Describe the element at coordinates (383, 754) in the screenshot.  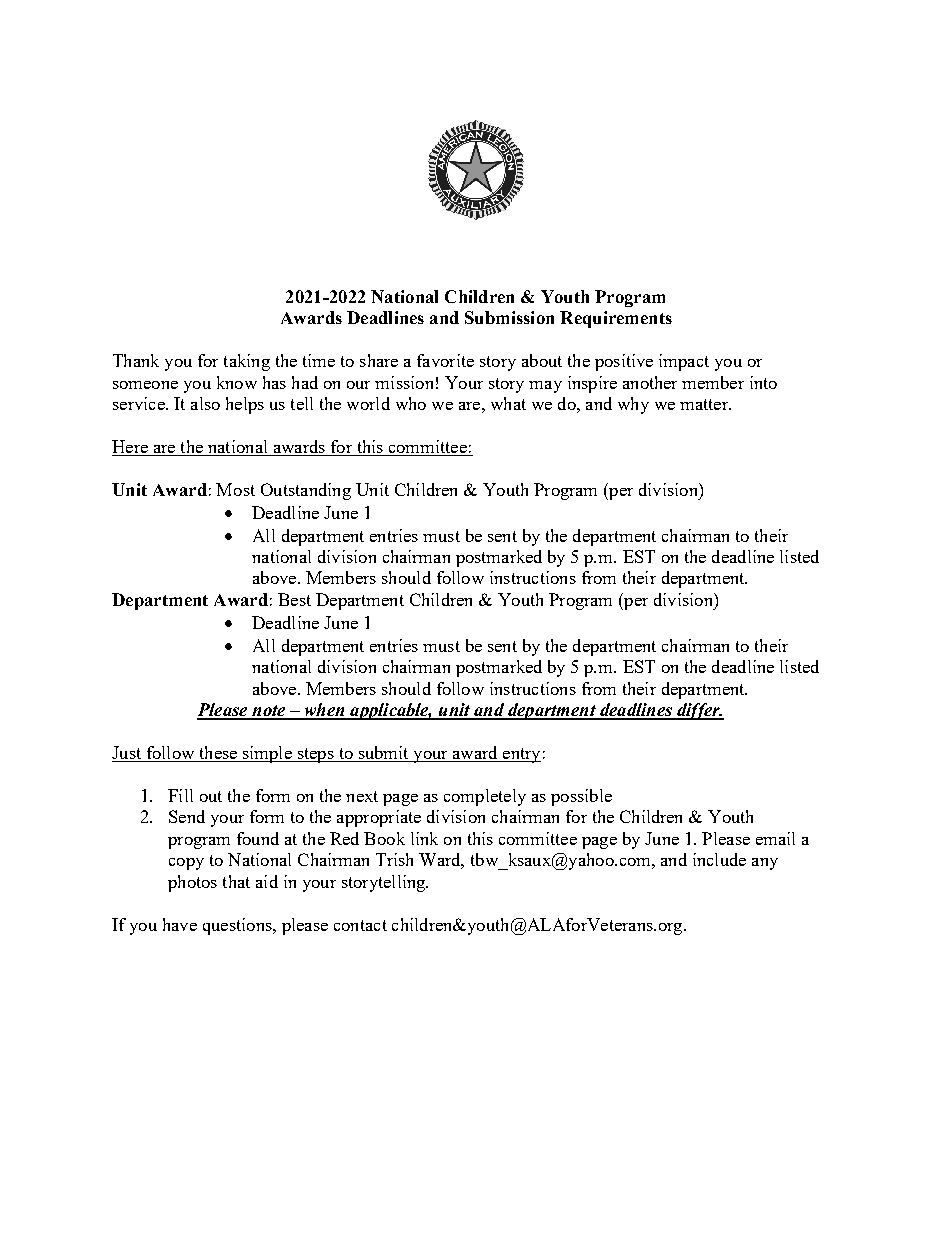
I see `submit` at that location.
